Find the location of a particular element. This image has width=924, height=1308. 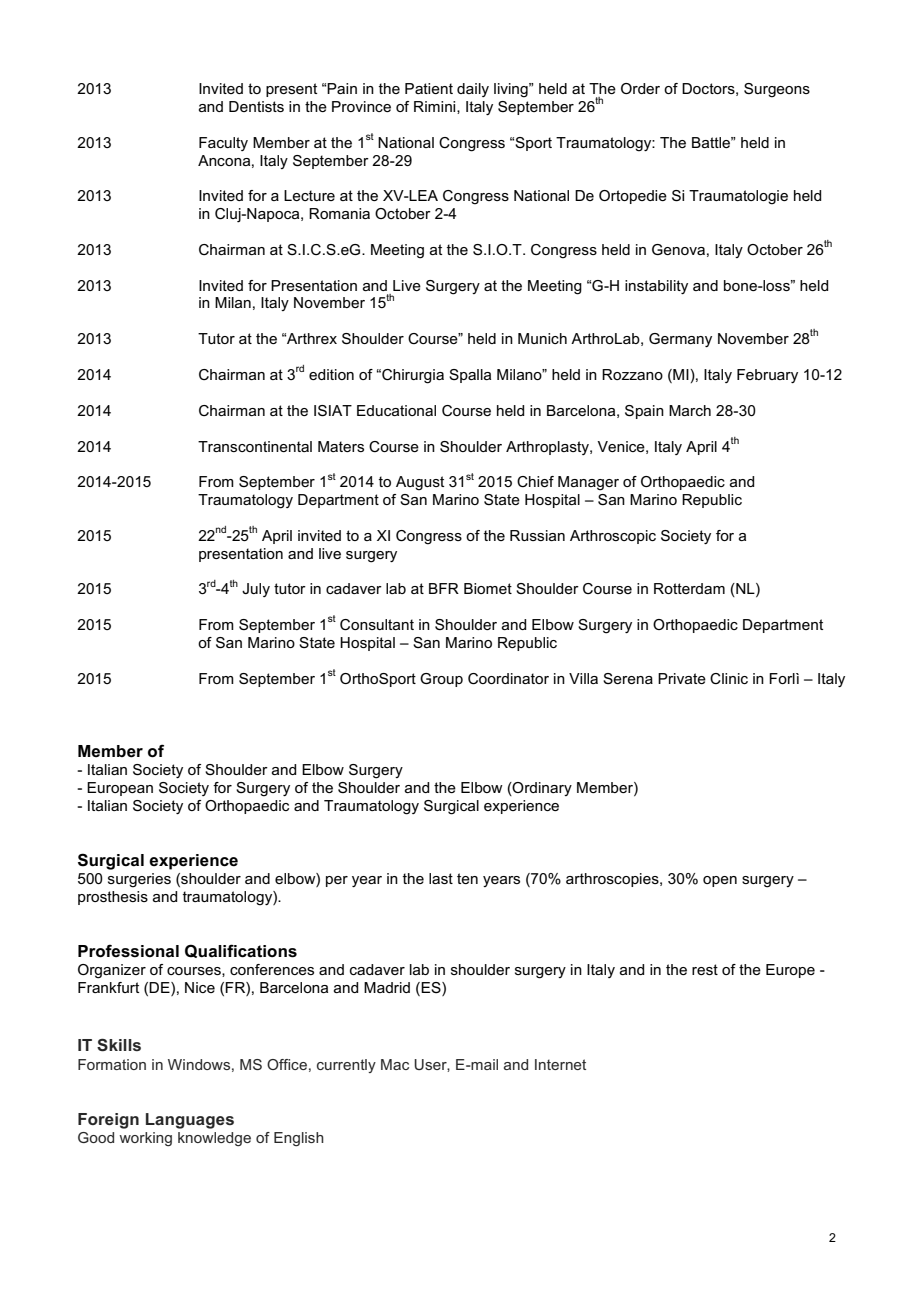

BFR is located at coordinates (444, 588).
